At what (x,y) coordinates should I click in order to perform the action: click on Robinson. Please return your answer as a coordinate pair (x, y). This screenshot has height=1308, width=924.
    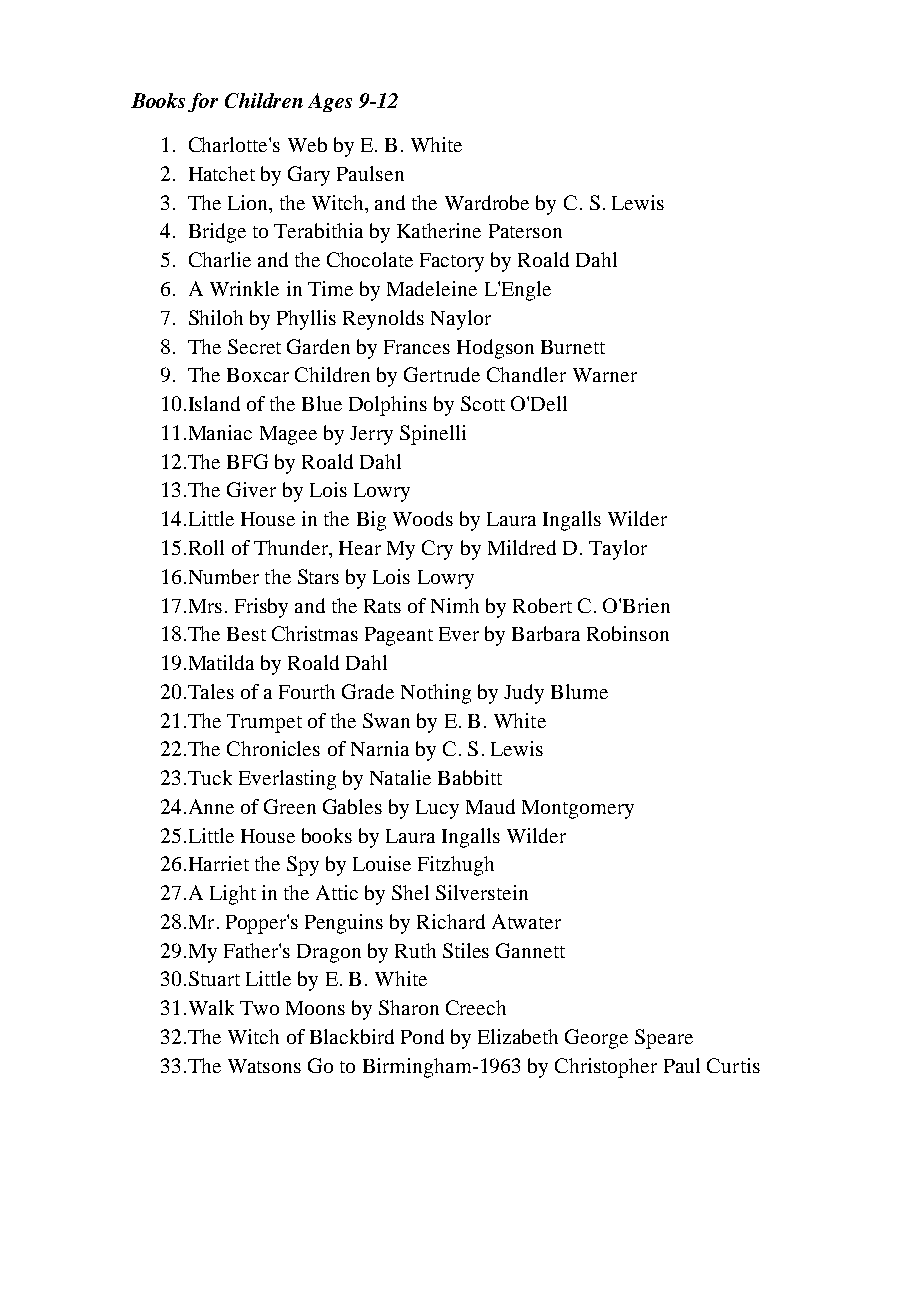
    Looking at the image, I should click on (628, 633).
